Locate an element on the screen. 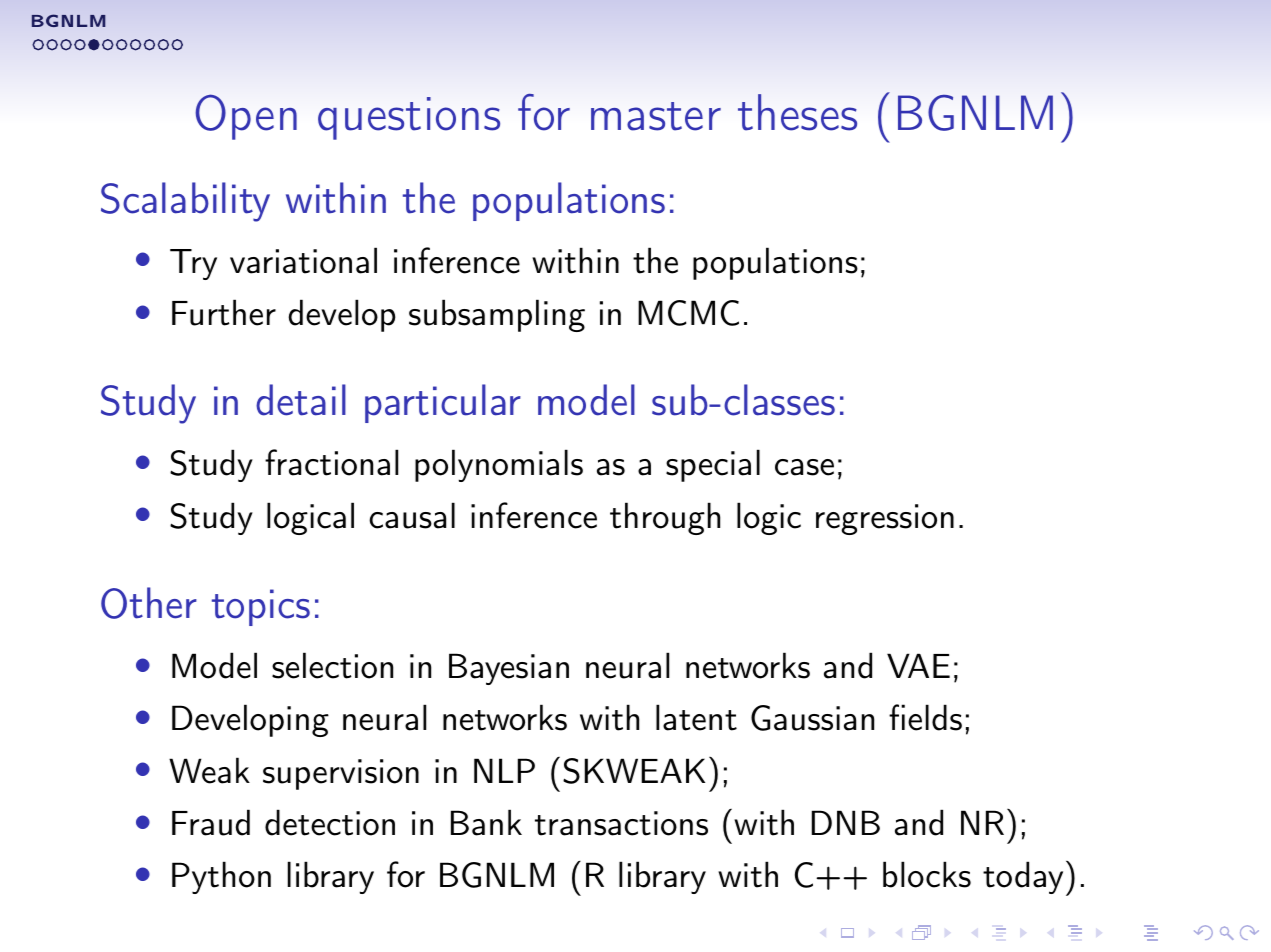 The height and width of the screenshot is (952, 1271). Python is located at coordinates (221, 877).
